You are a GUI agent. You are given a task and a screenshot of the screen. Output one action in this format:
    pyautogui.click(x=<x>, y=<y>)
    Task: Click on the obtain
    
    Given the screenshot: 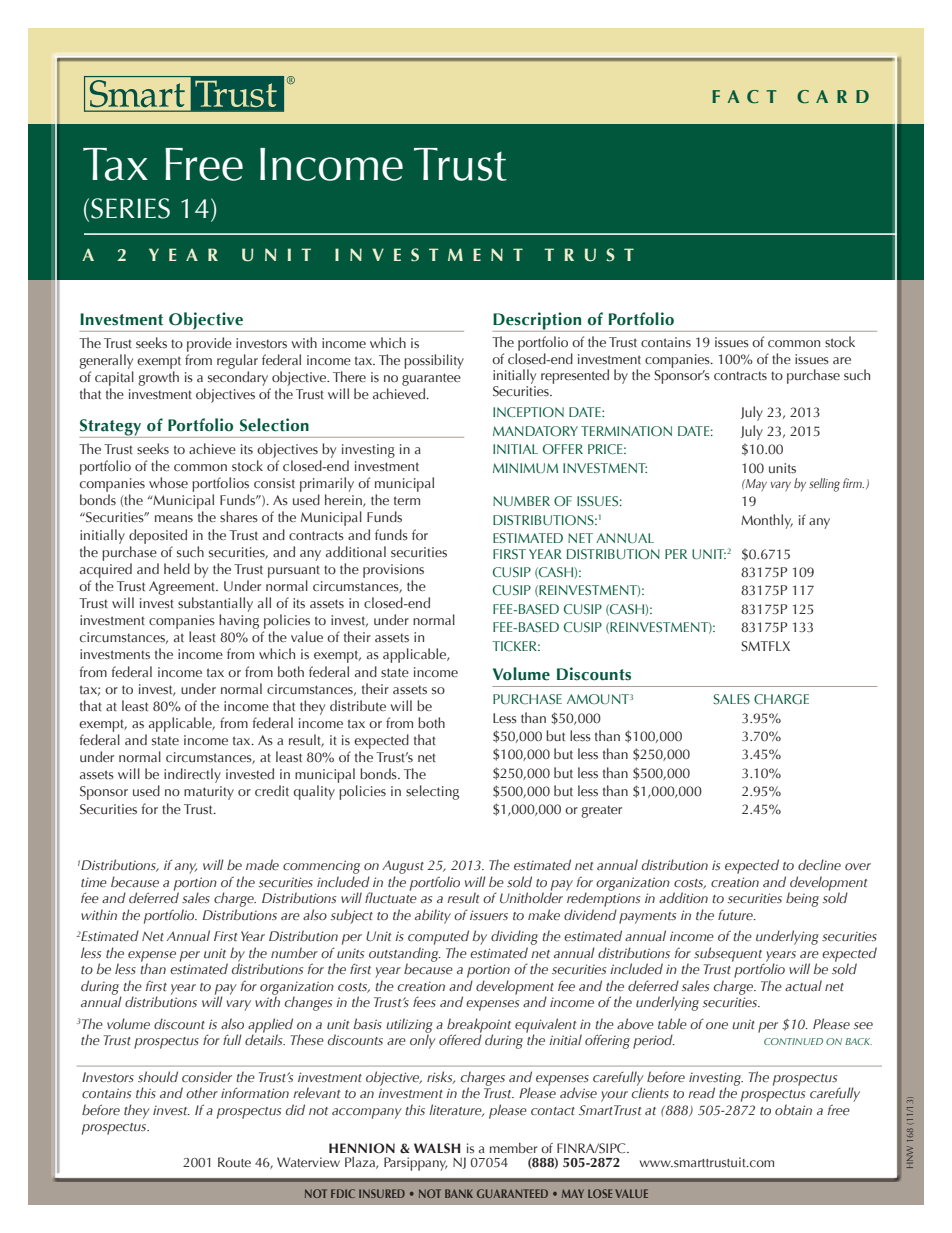 What is the action you would take?
    pyautogui.click(x=793, y=1109)
